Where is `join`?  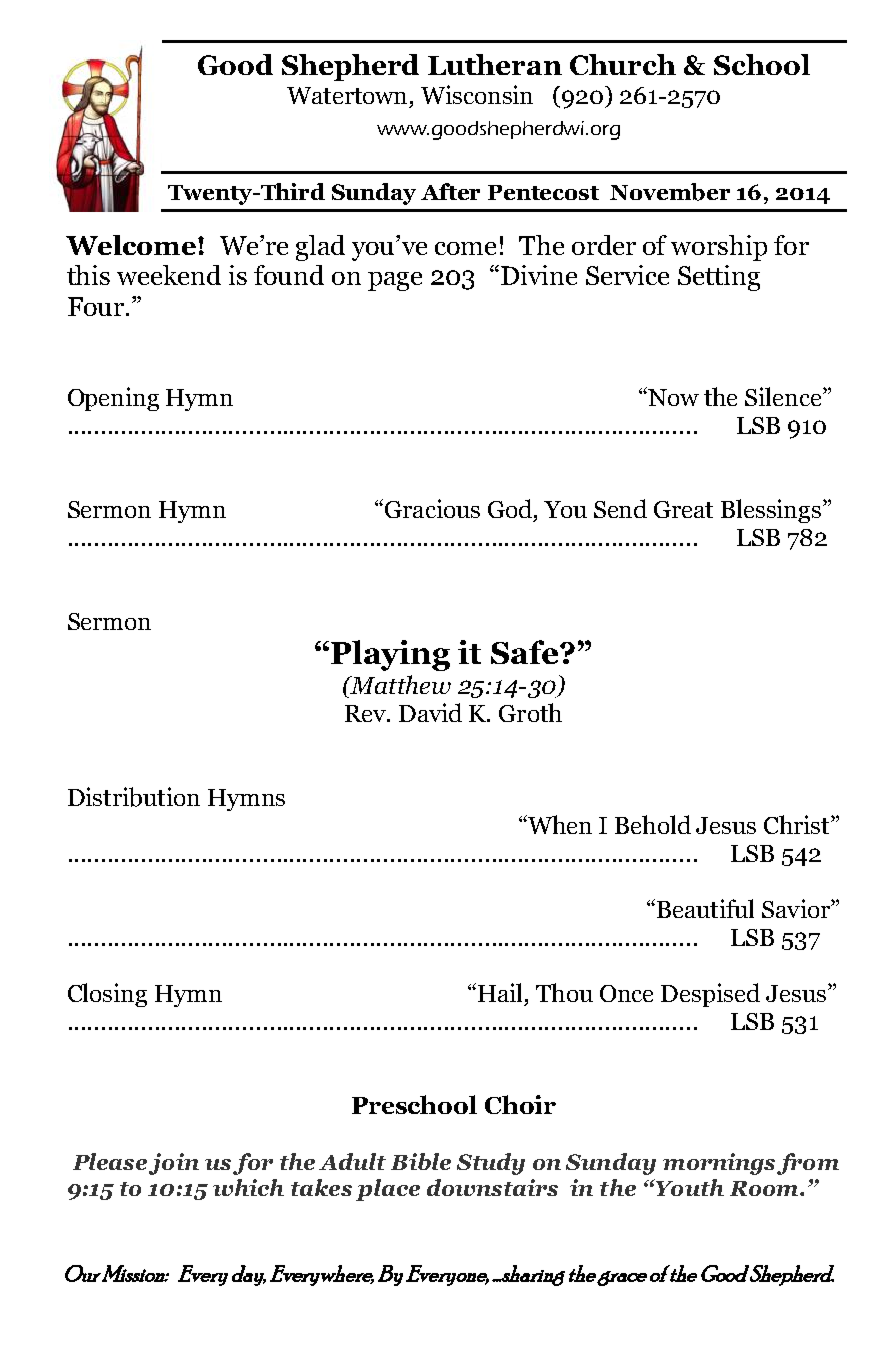 join is located at coordinates (174, 1164).
